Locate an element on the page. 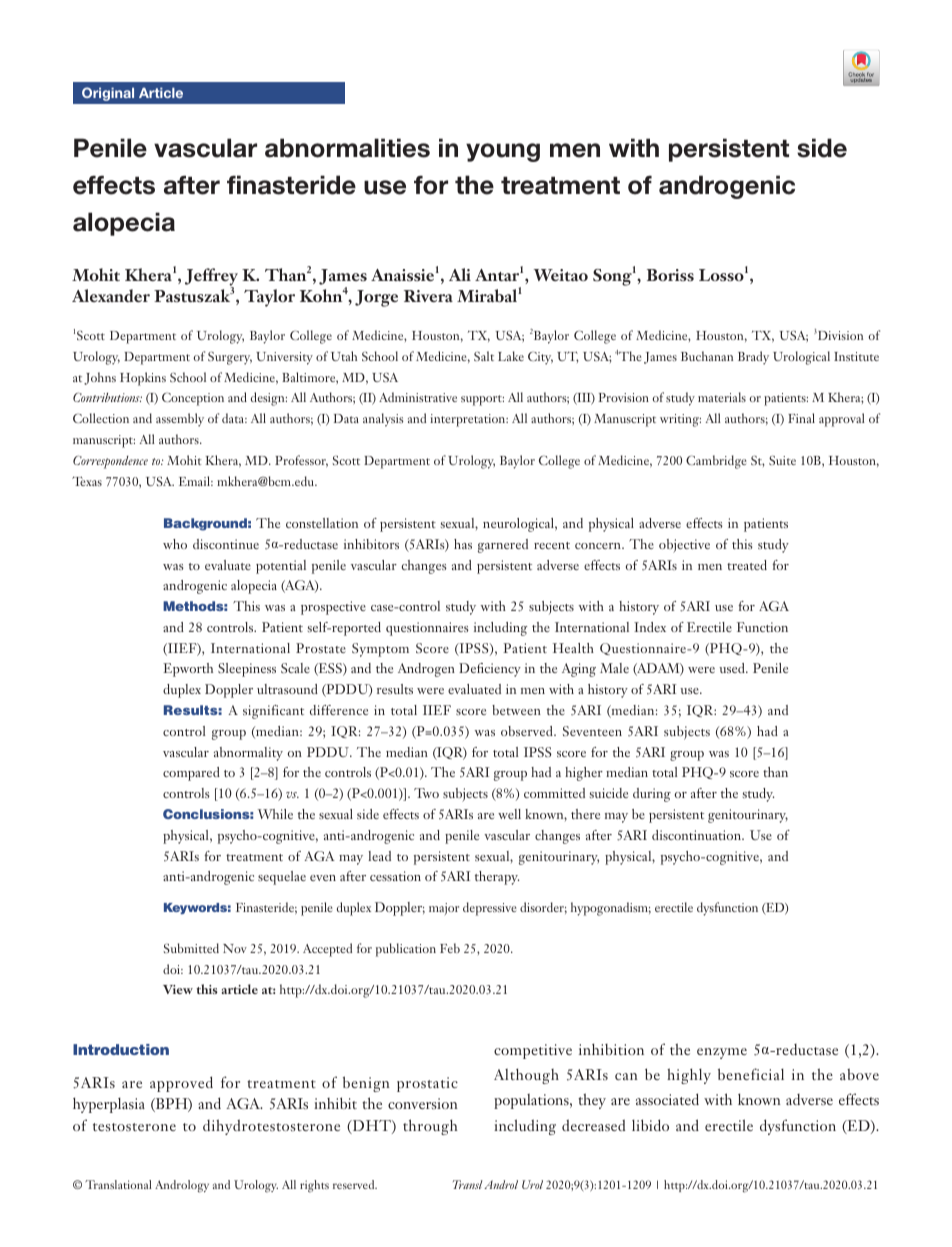 The height and width of the page is (1247, 952). Division is located at coordinates (840, 335).
